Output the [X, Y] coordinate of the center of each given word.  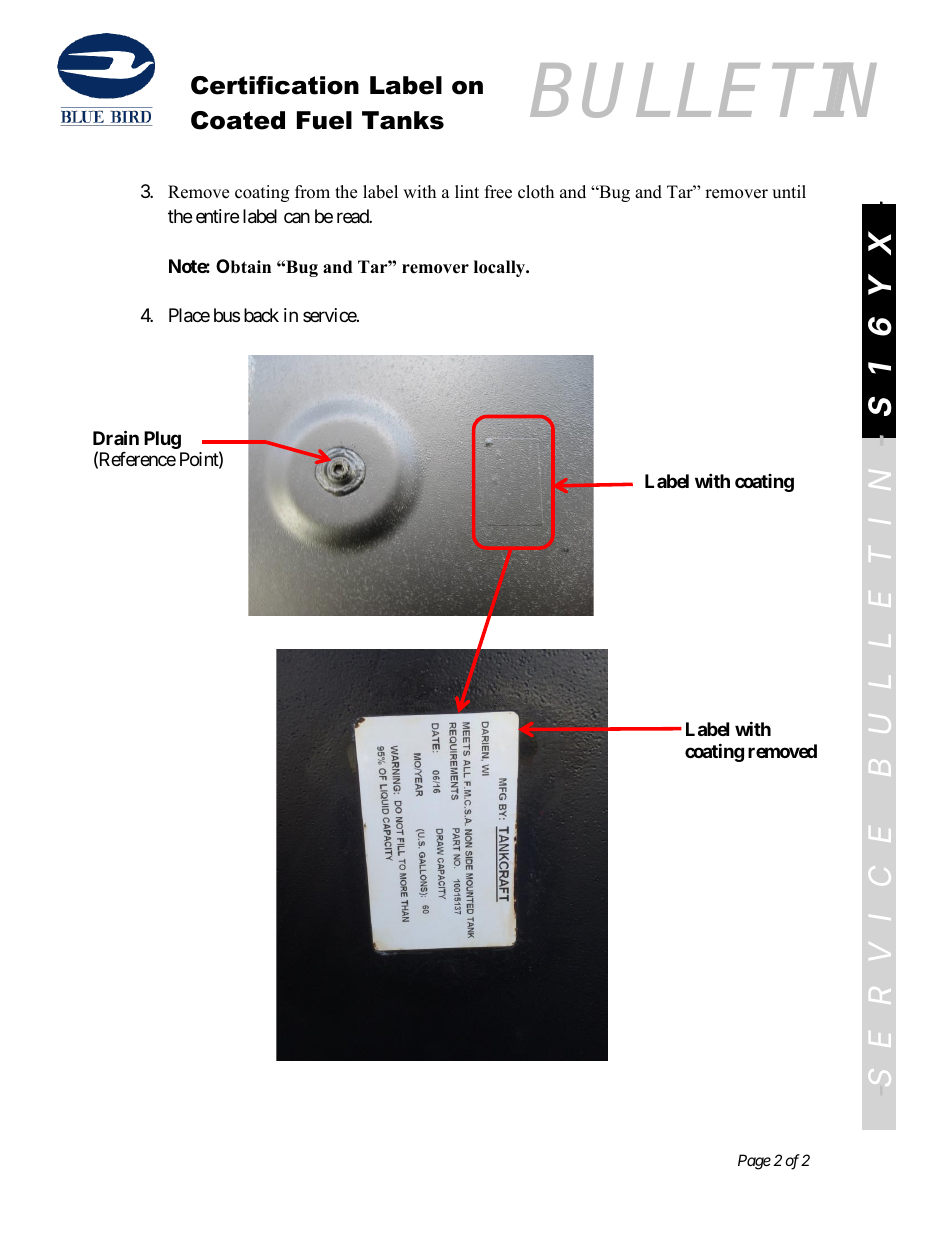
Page [754, 1162]
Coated [238, 120]
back [261, 315]
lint [467, 191]
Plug [162, 440]
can [297, 217]
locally [501, 268]
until [789, 192]
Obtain [243, 266]
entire [217, 216]
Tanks [403, 120]
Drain [116, 437]
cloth [536, 192]
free [498, 192]
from [312, 192]
